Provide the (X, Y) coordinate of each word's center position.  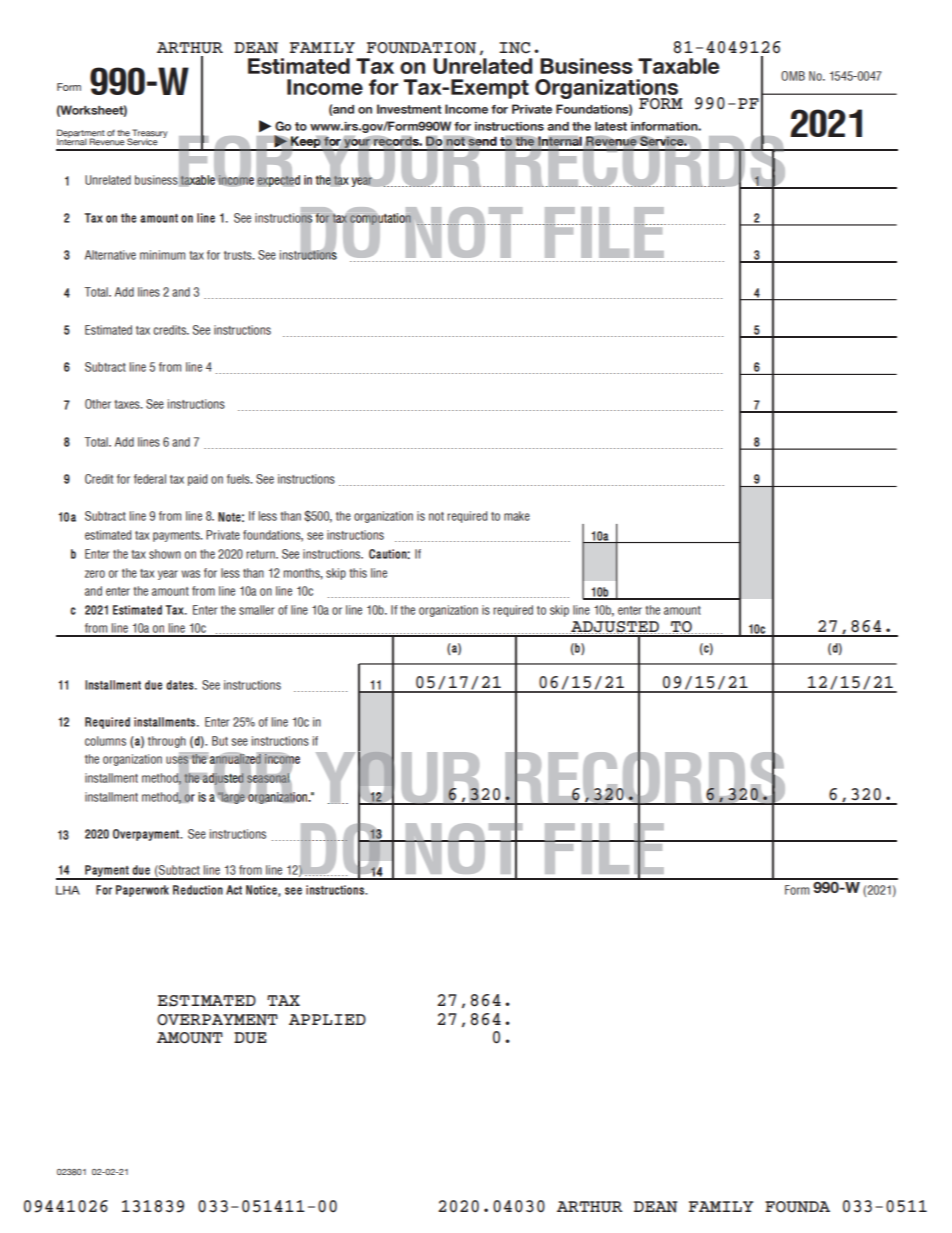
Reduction (198, 890)
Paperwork (142, 891)
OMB (793, 76)
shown (165, 554)
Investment (409, 109)
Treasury (149, 134)
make (517, 516)
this (358, 573)
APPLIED (327, 1019)
